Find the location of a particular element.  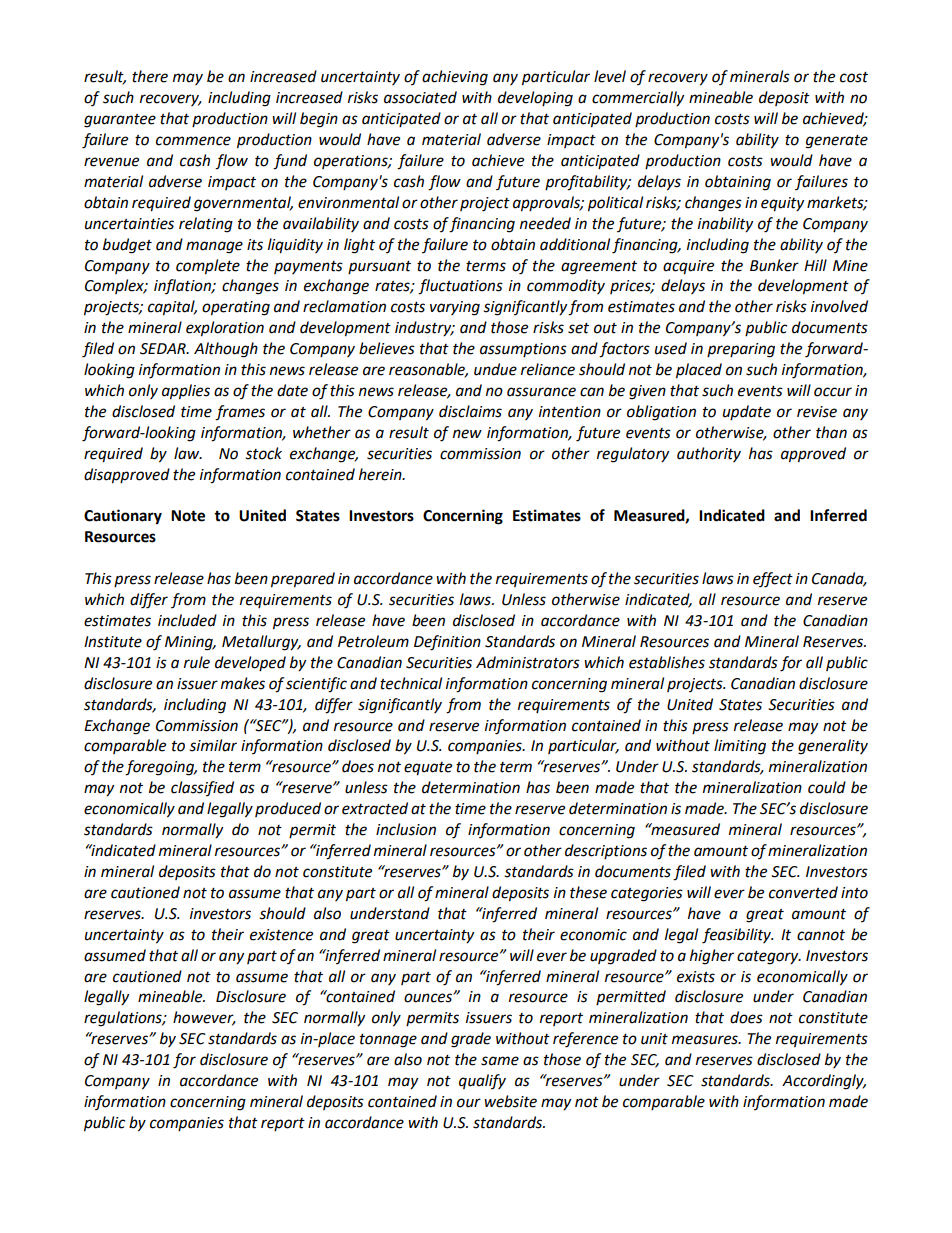

tonnage is located at coordinates (388, 1041).
